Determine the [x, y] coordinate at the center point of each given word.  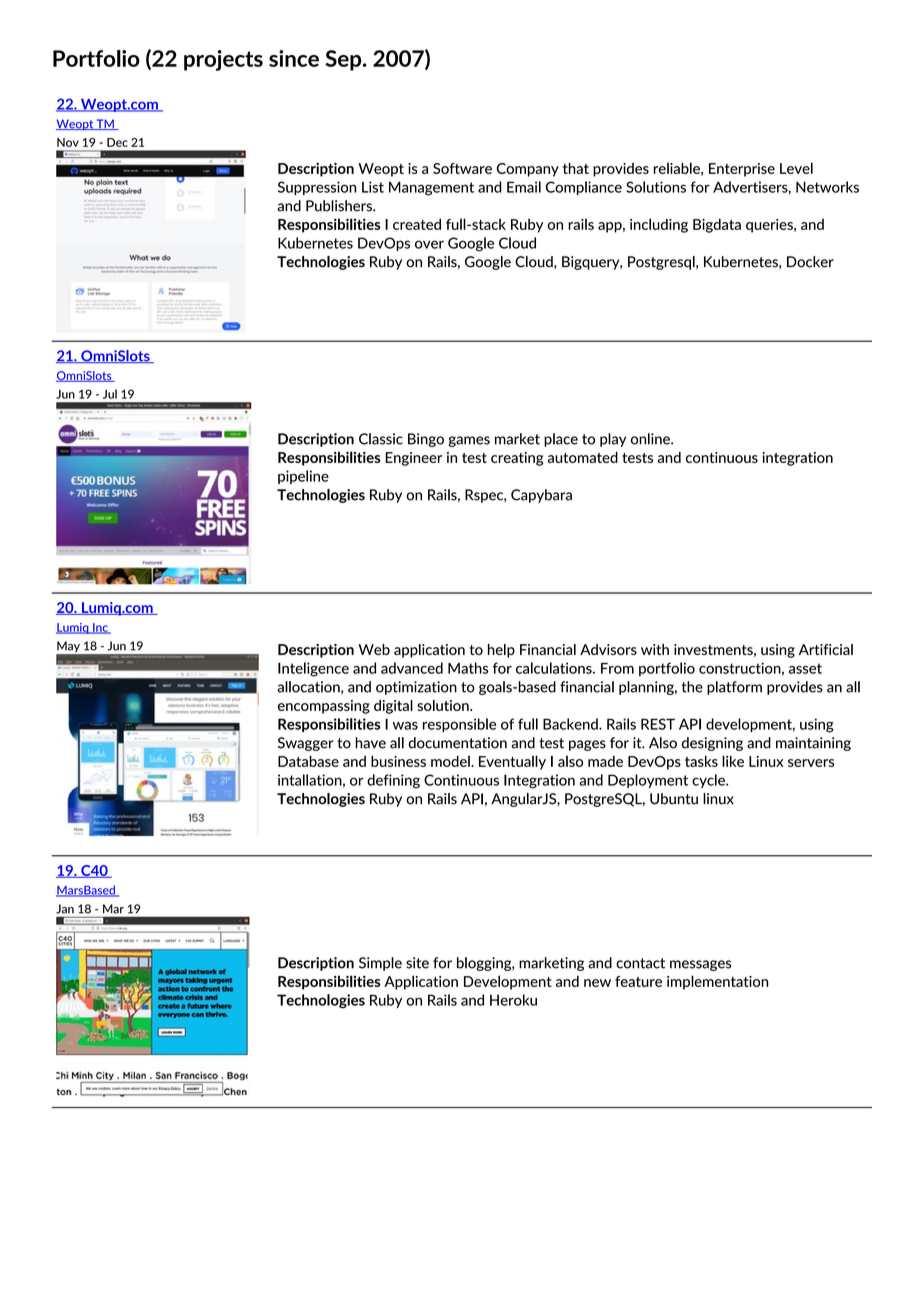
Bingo [426, 440]
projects [223, 60]
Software [462, 168]
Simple [380, 964]
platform [734, 688]
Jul [110, 394]
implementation [717, 982]
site [417, 963]
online [651, 439]
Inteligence [313, 669]
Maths [468, 668]
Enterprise [742, 170]
